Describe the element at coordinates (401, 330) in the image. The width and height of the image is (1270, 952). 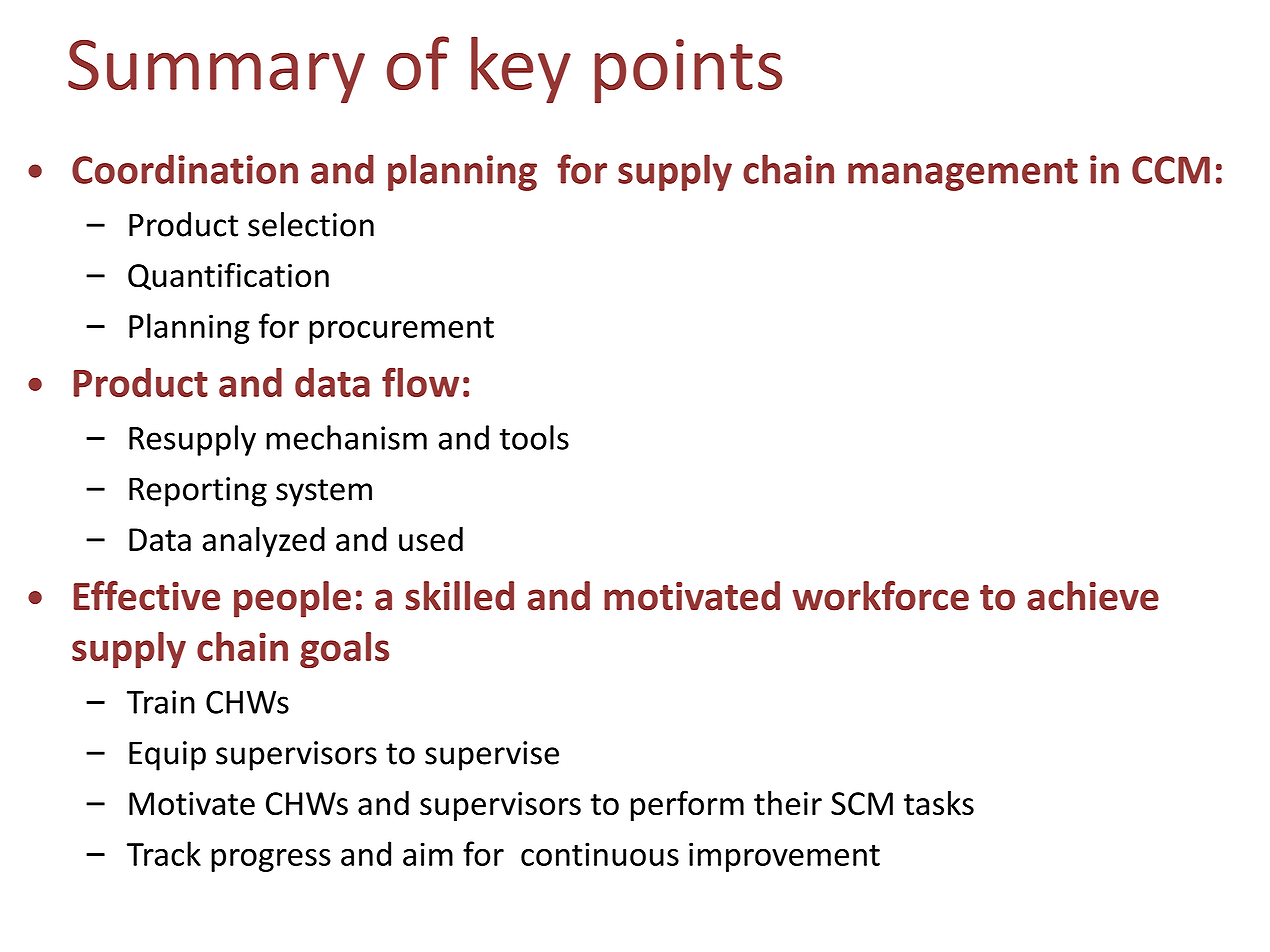
I see `procurement` at that location.
